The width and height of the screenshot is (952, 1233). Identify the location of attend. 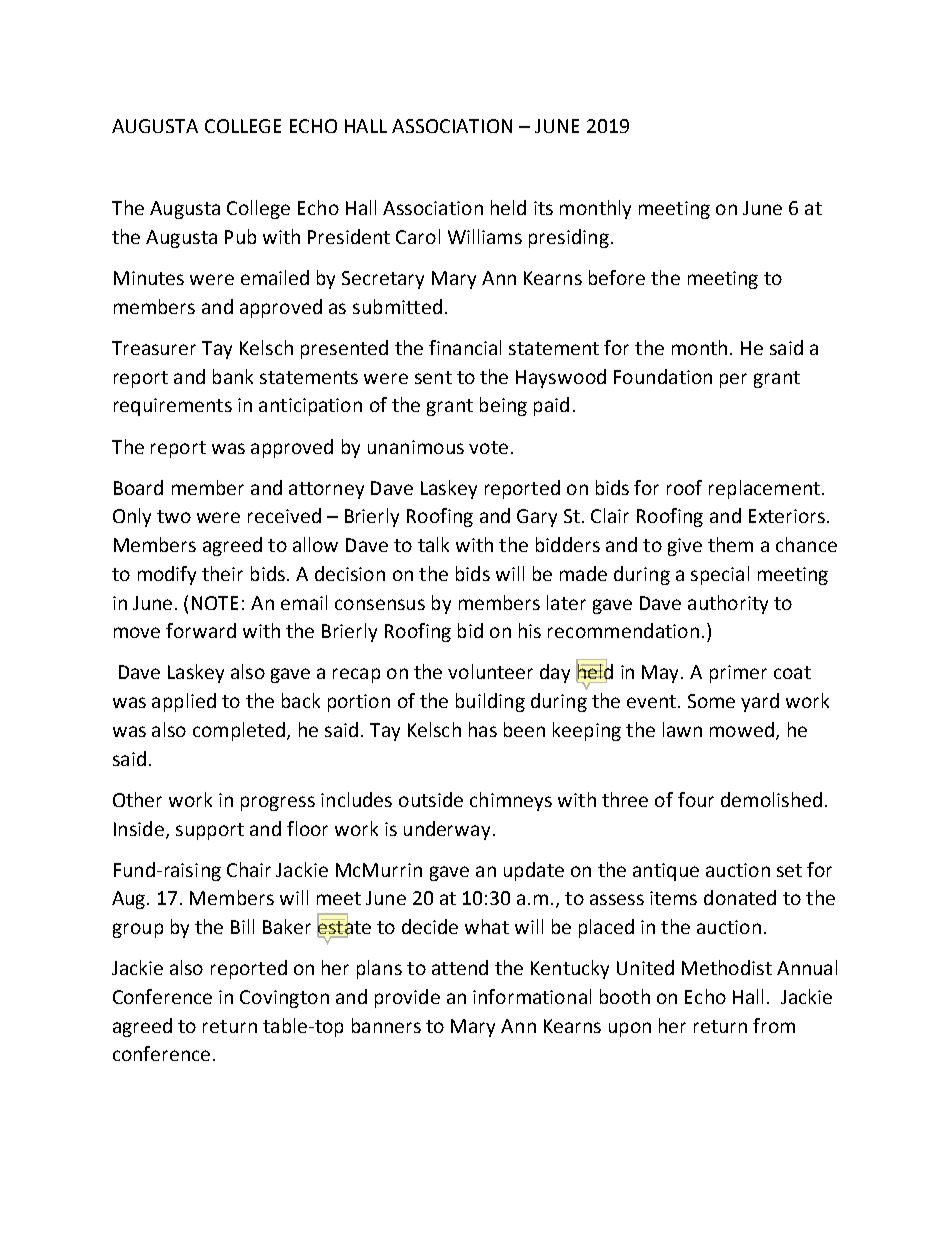
(460, 967).
